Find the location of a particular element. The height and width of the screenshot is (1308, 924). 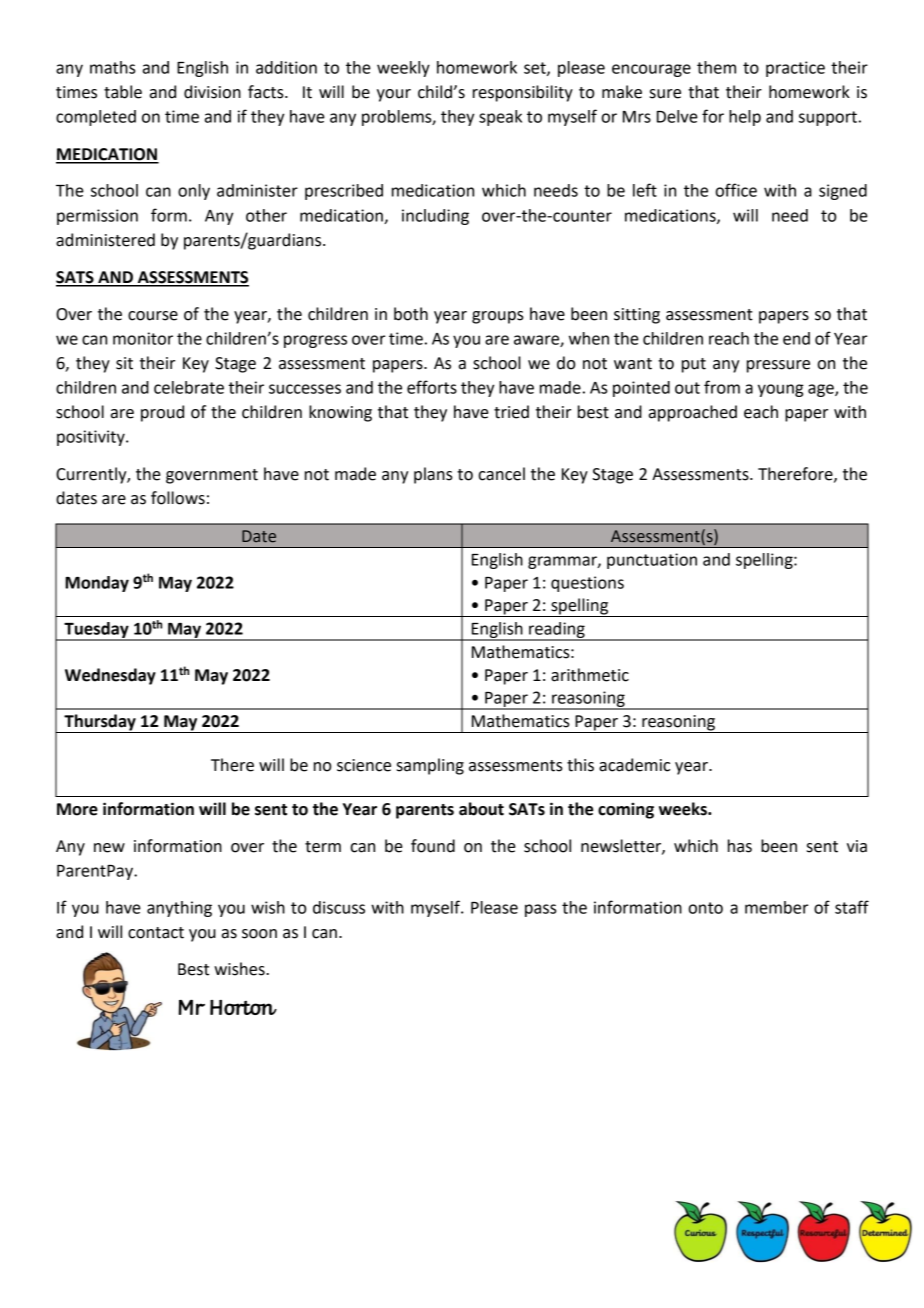

pass is located at coordinates (540, 910).
